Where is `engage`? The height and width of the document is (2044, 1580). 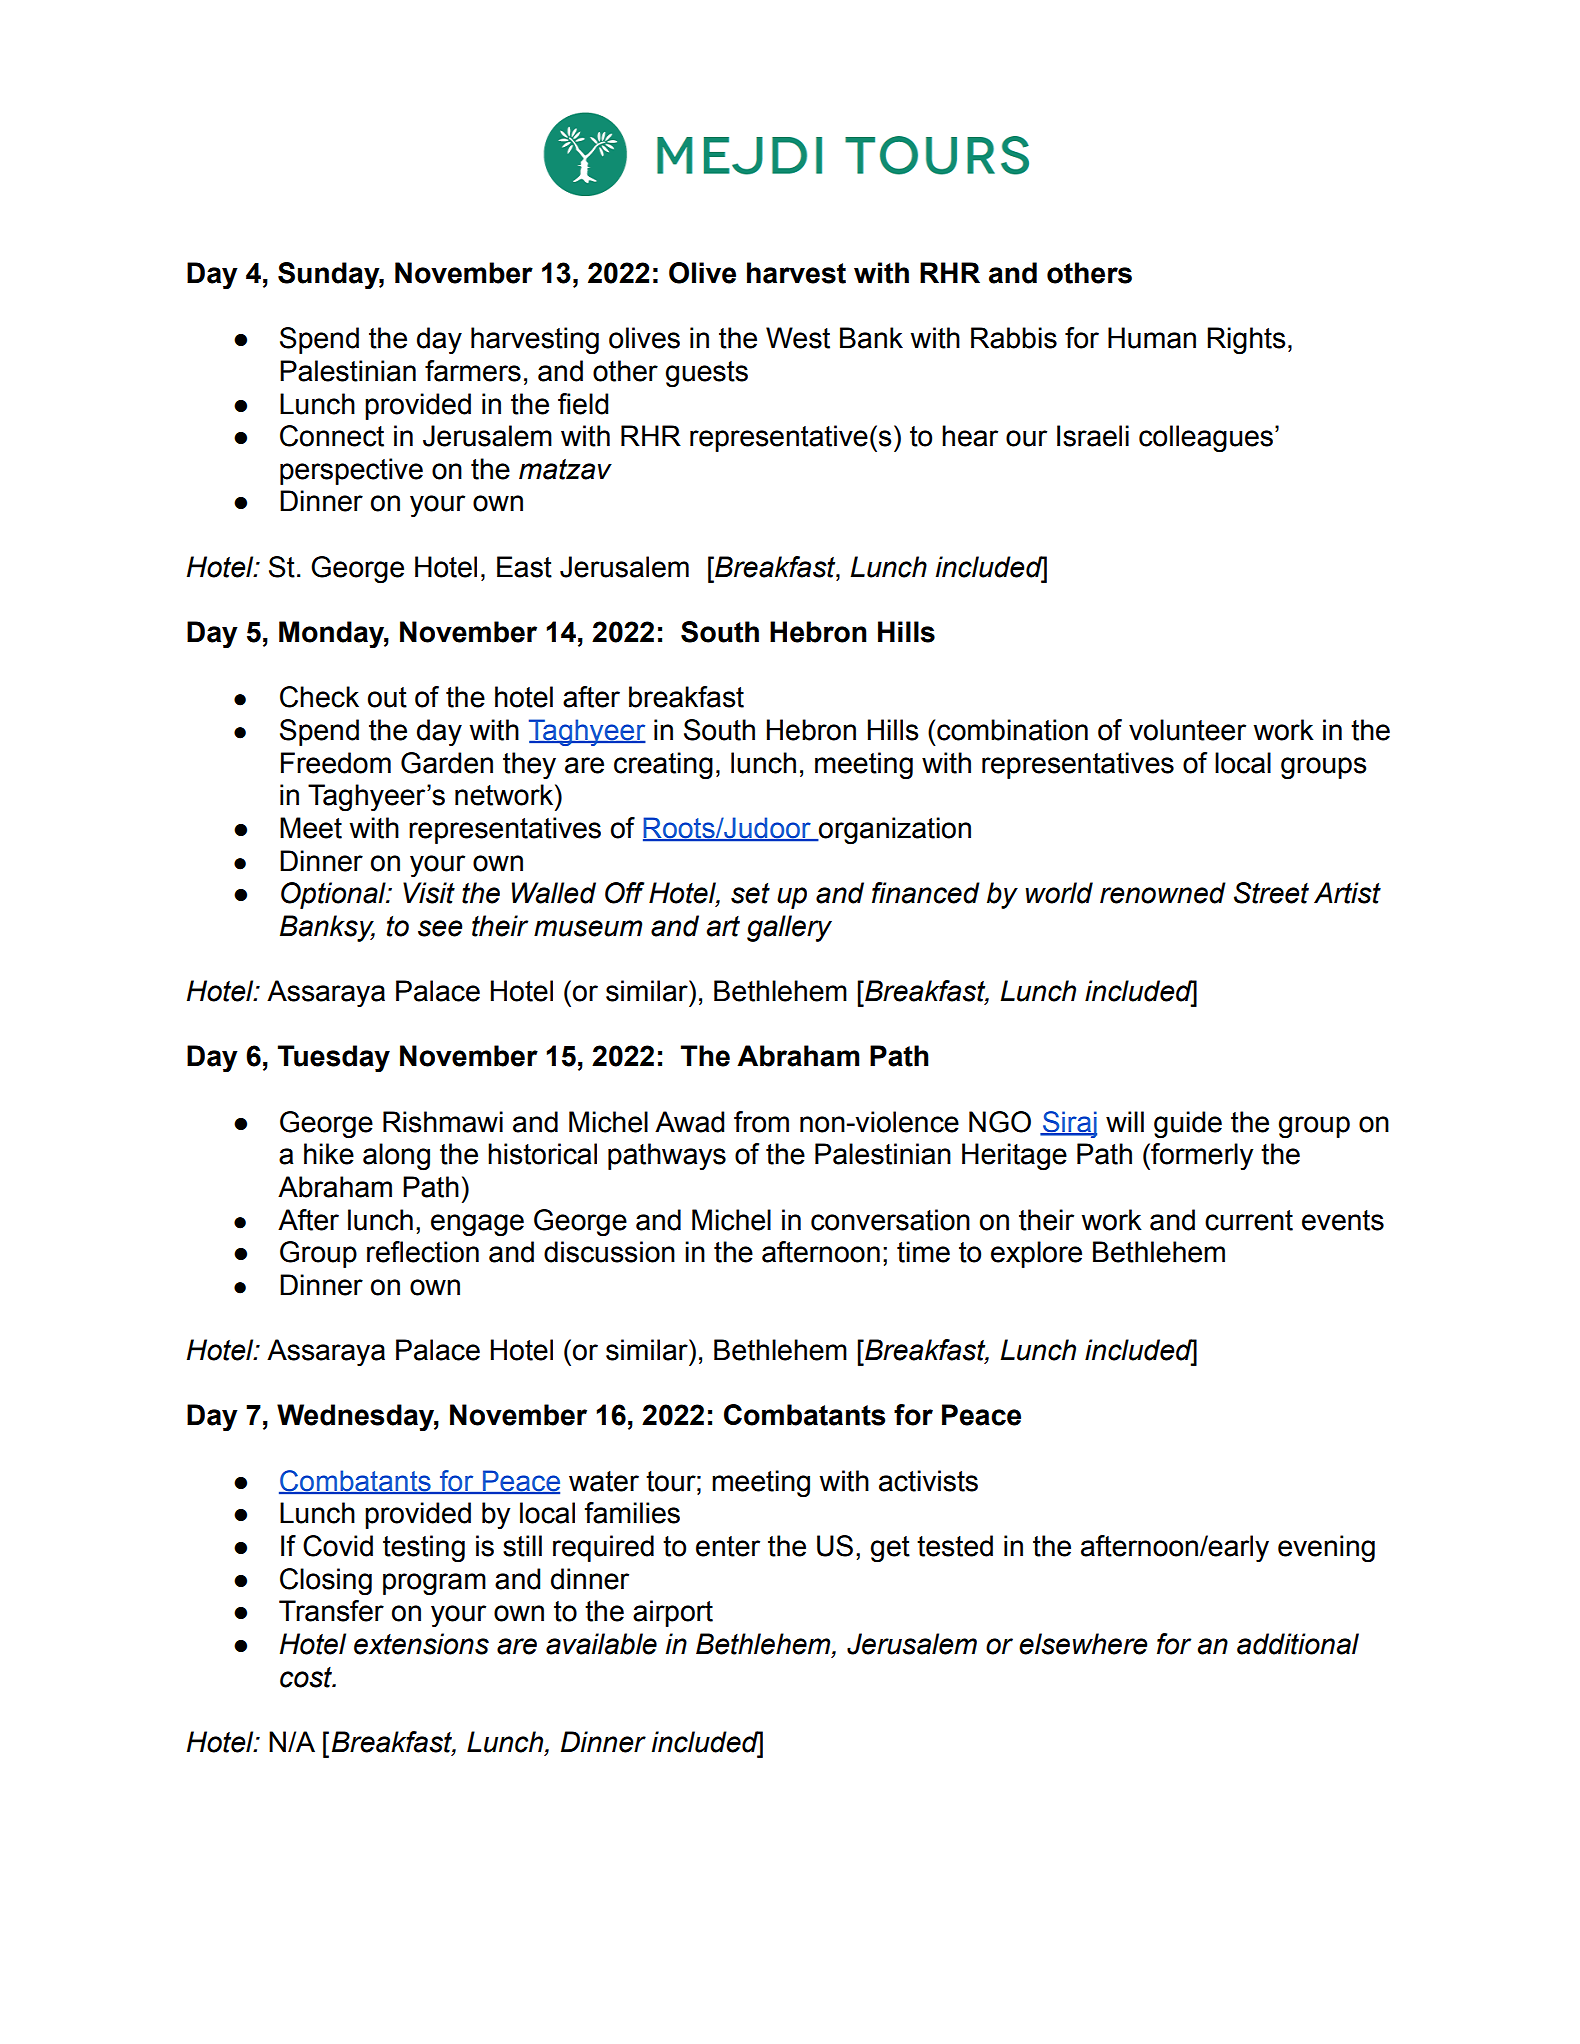 engage is located at coordinates (477, 1225).
